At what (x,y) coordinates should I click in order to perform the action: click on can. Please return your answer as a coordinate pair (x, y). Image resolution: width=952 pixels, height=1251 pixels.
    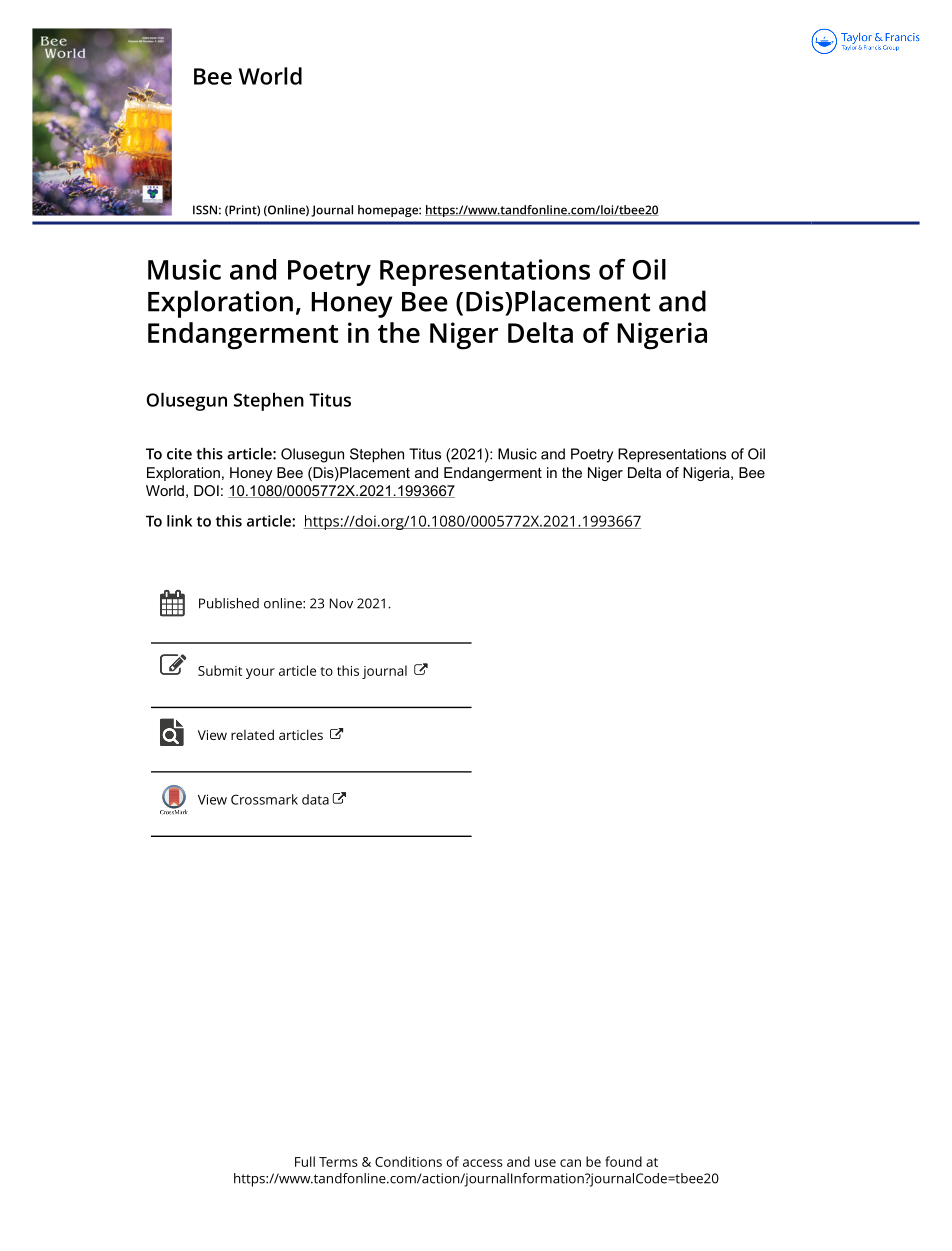
    Looking at the image, I should click on (570, 1163).
